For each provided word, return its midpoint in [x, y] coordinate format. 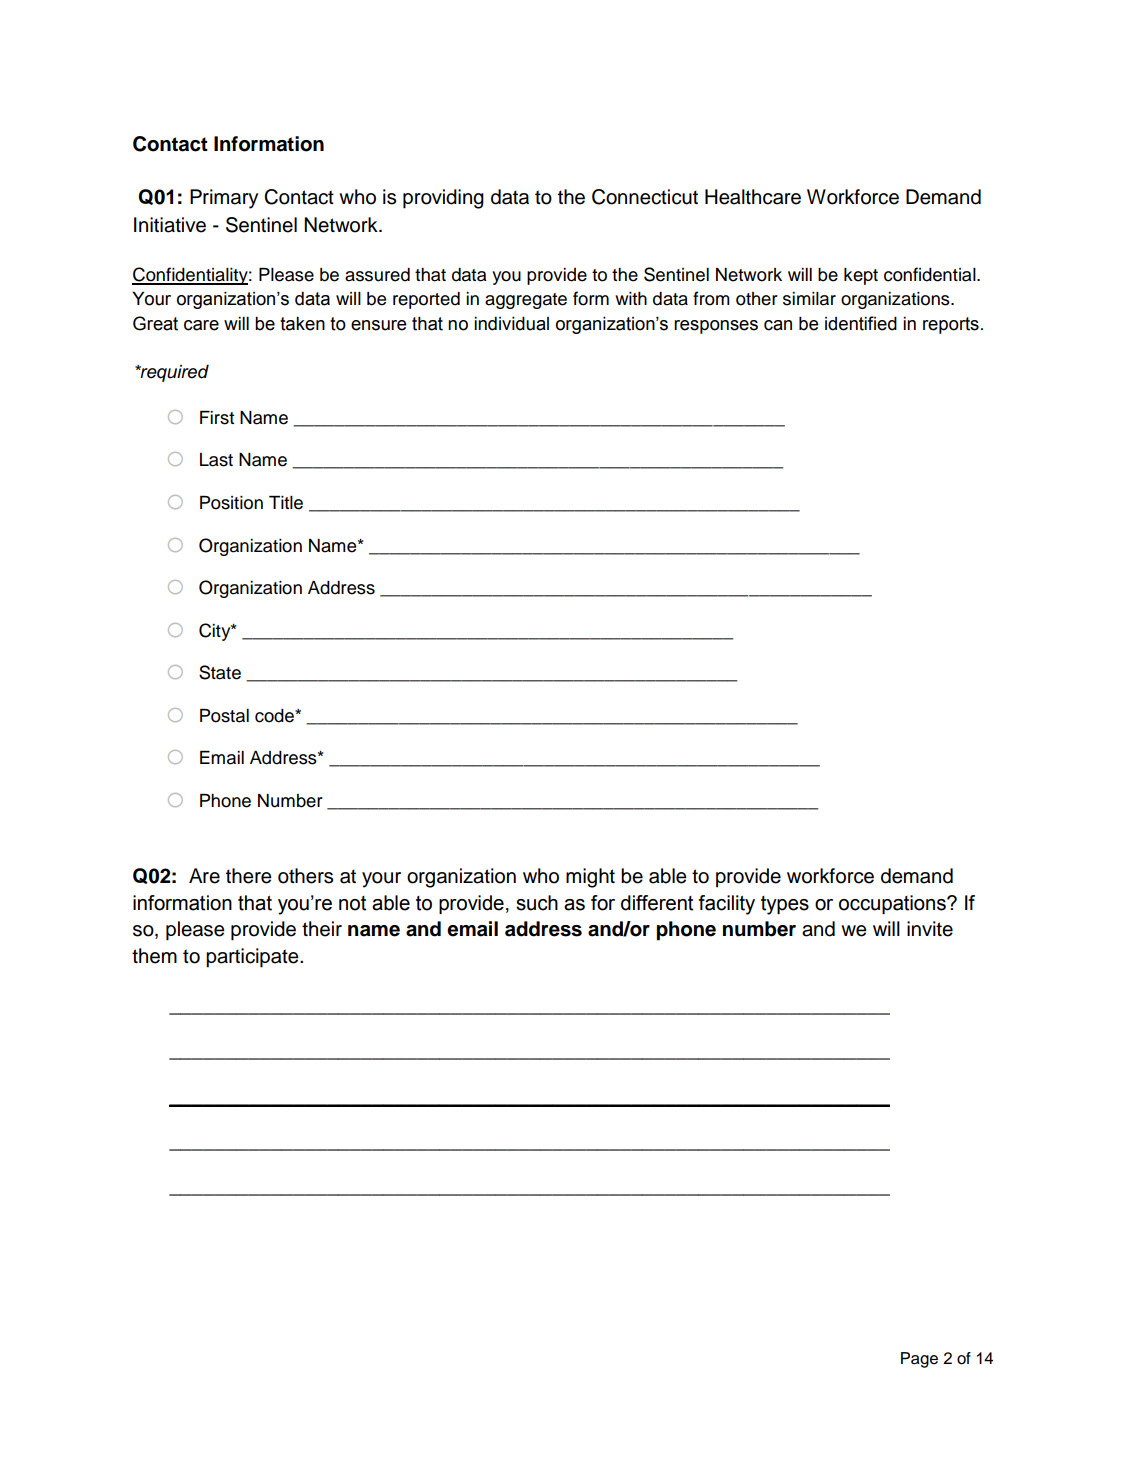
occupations [893, 904]
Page [919, 1360]
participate [253, 958]
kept [861, 276]
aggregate [526, 301]
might [590, 878]
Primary [224, 199]
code [275, 716]
